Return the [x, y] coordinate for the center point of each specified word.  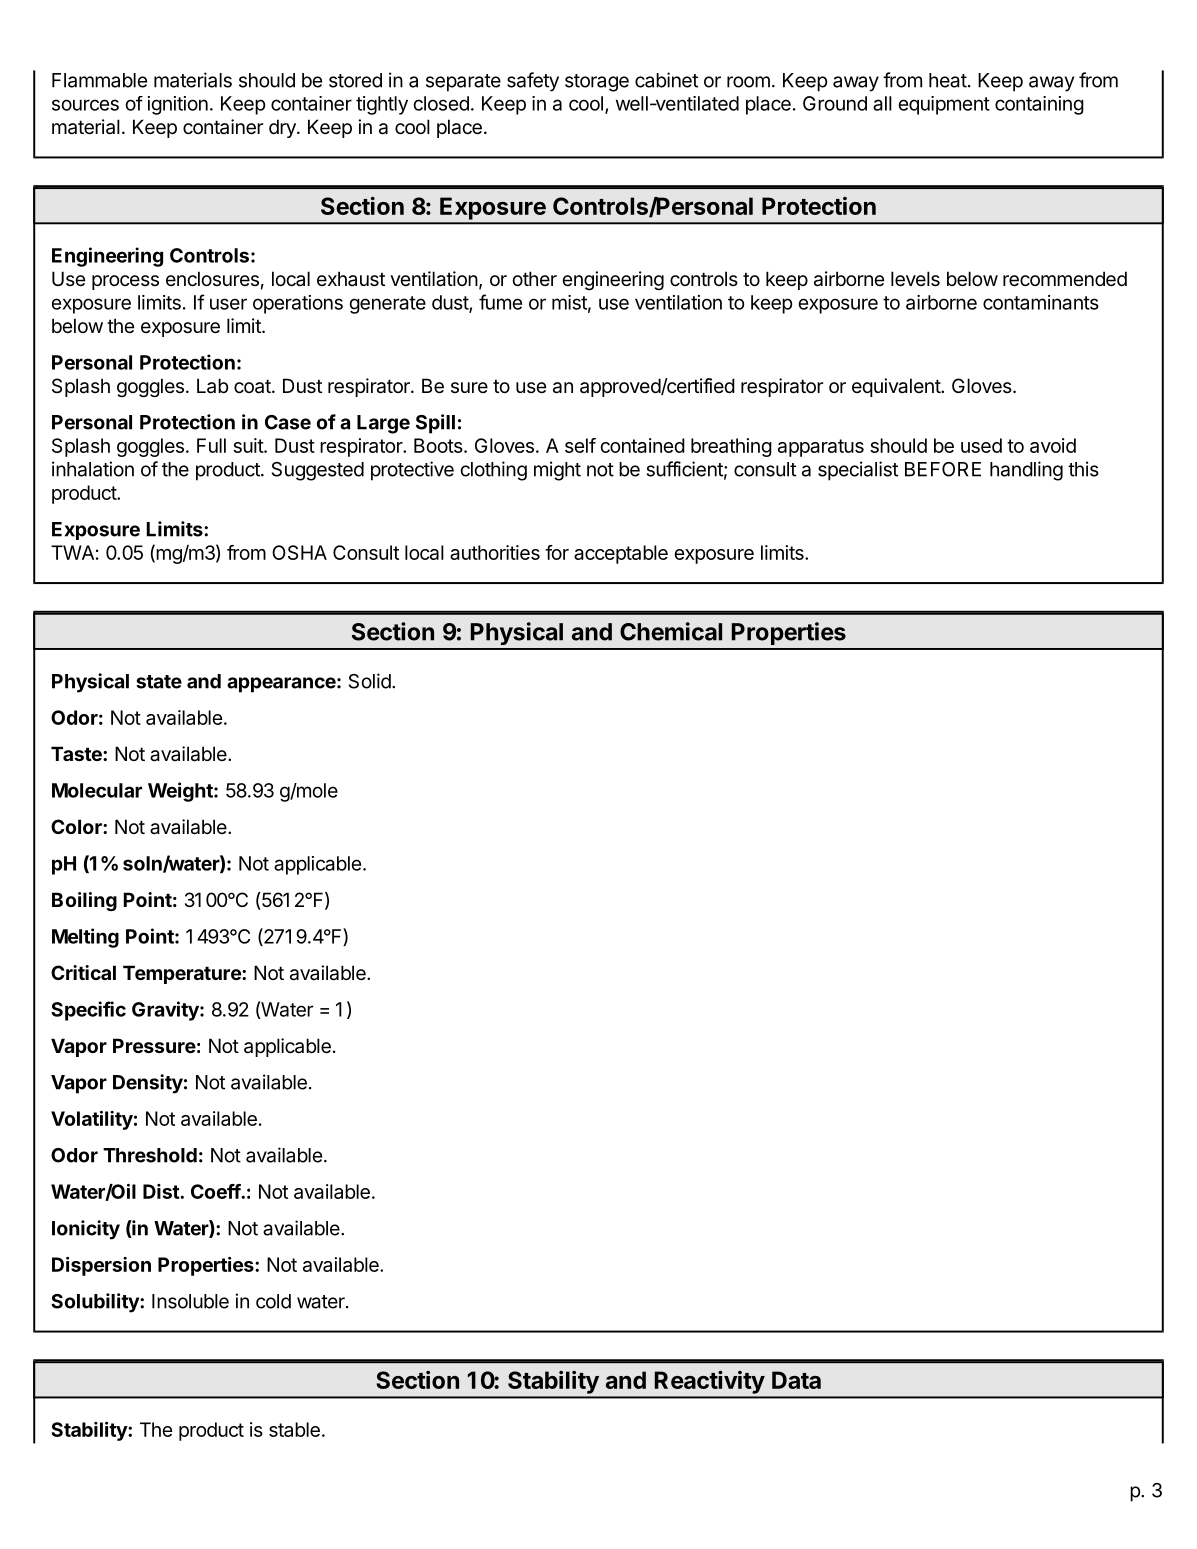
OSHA [299, 552]
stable [294, 1429]
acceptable [621, 554]
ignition [178, 105]
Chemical [671, 631]
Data [796, 1380]
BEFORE [943, 469]
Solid [370, 681]
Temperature [183, 974]
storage [597, 83]
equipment [944, 105]
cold [273, 1301]
